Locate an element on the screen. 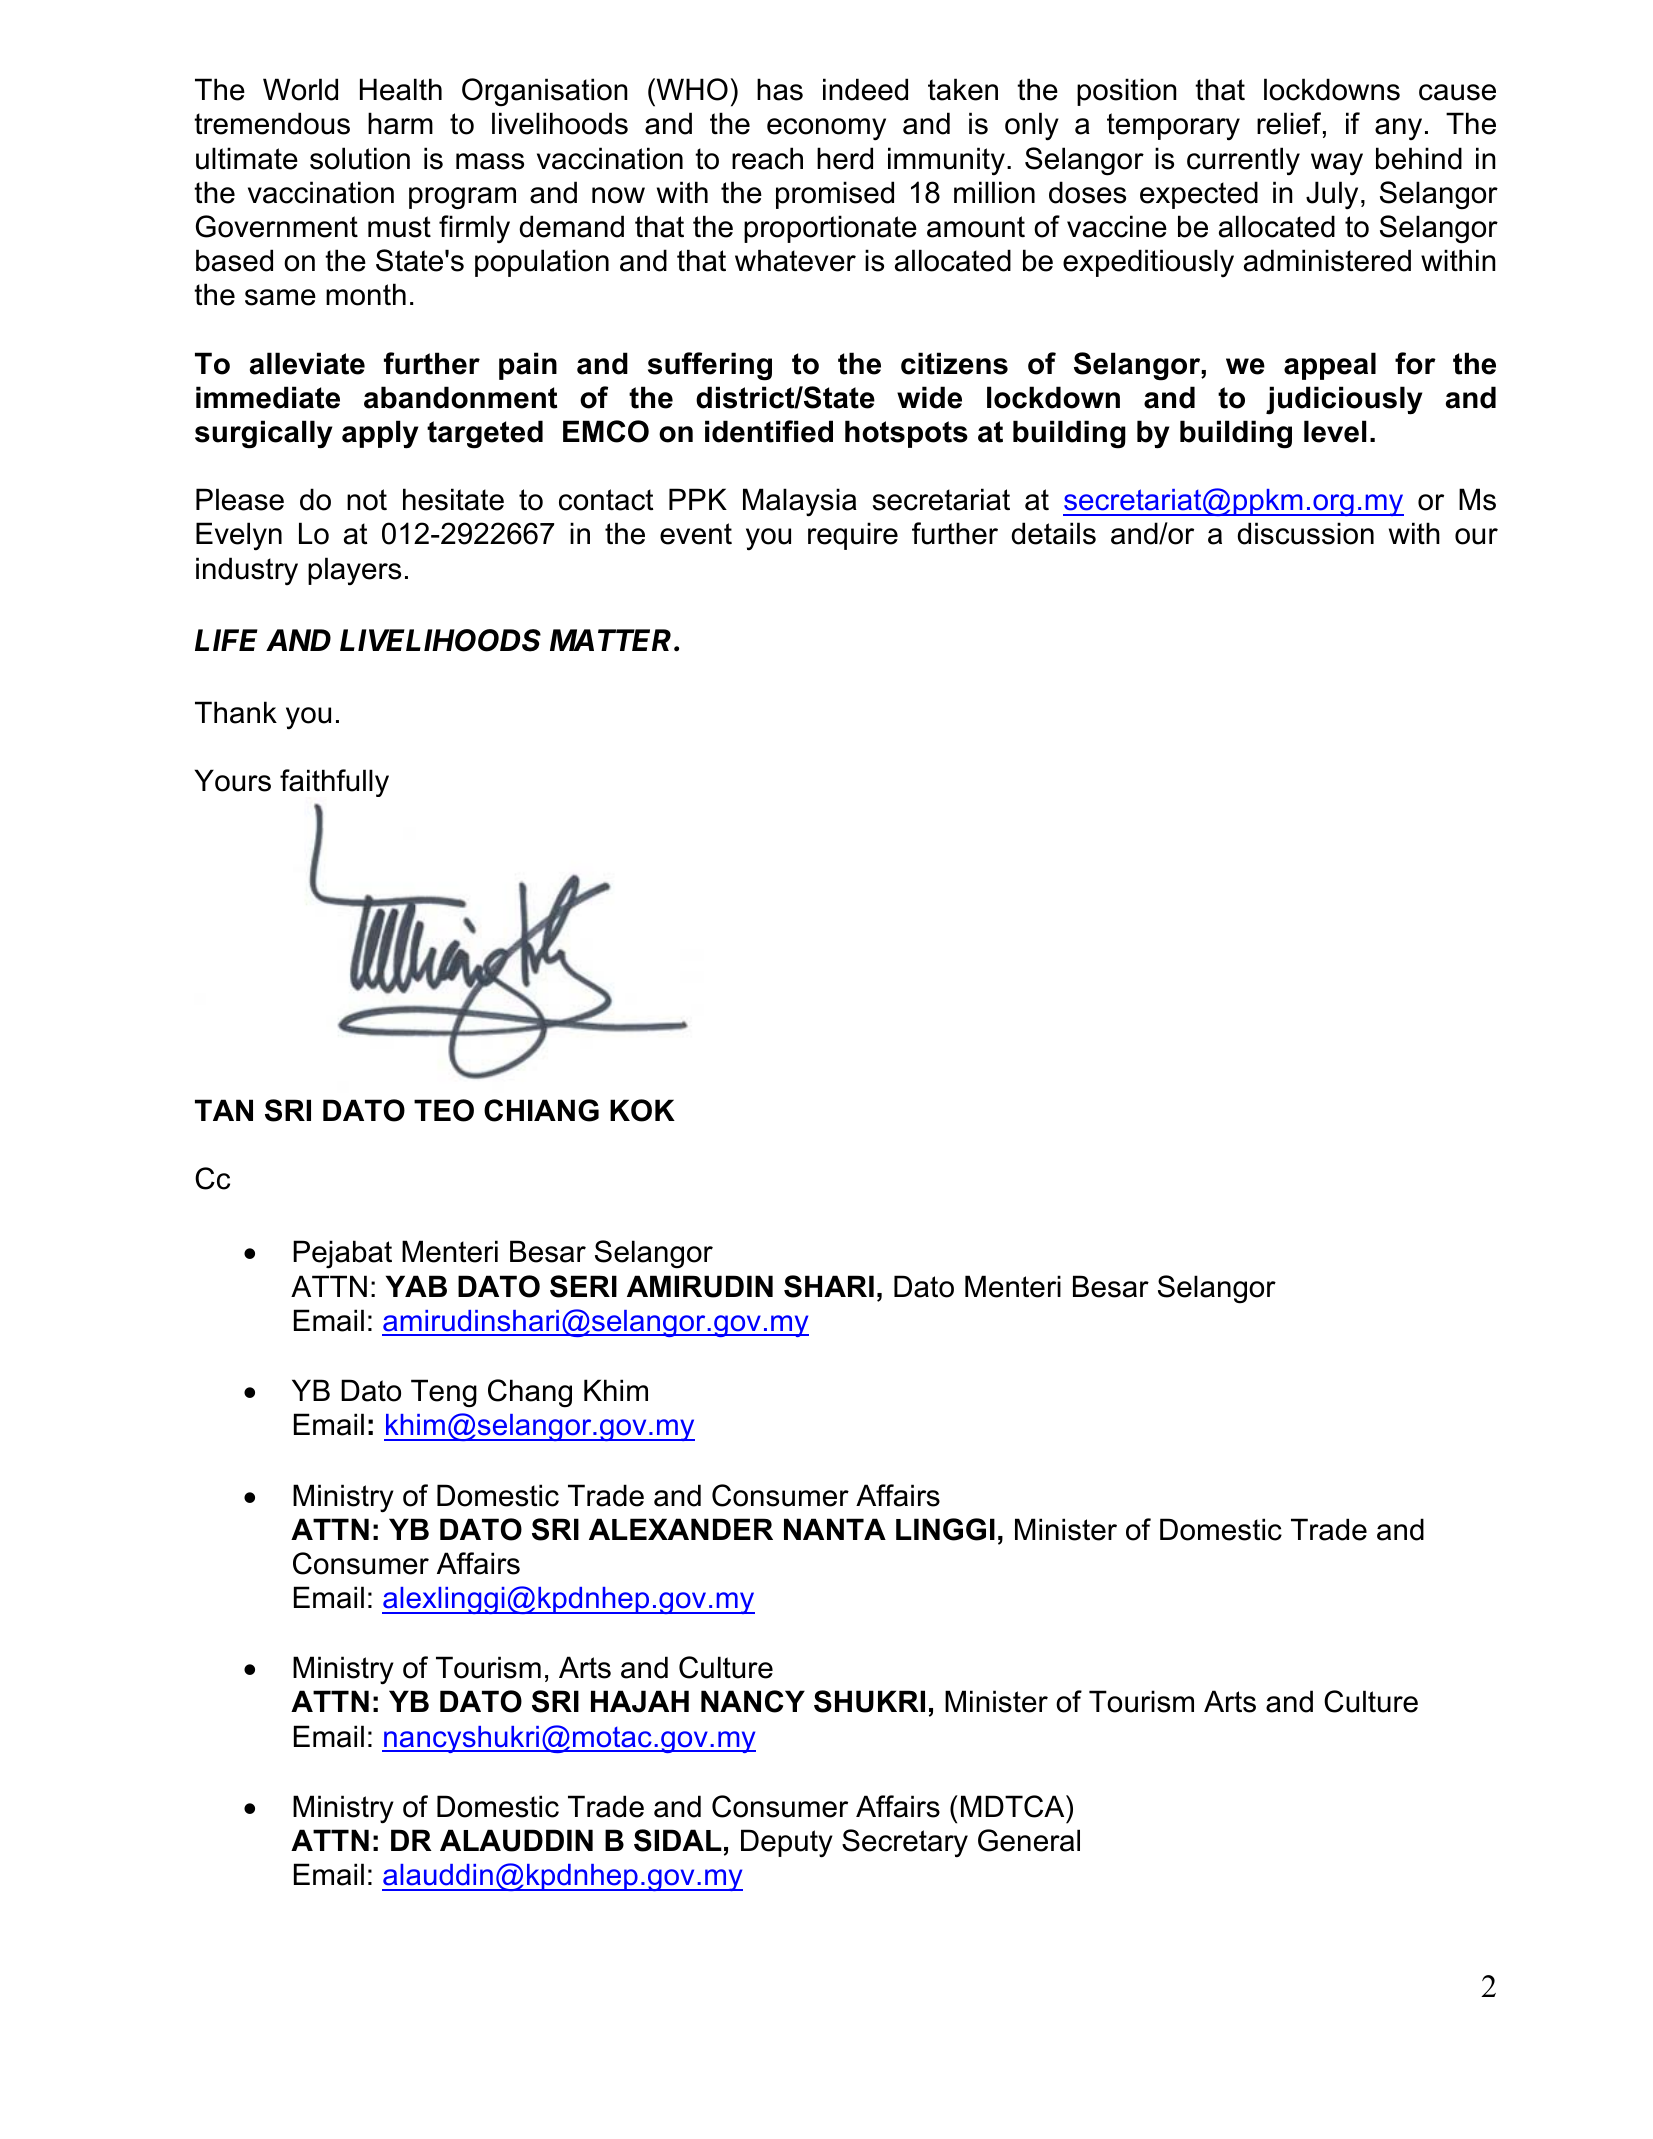 This screenshot has width=1653, height=2139. discussion is located at coordinates (1305, 533).
